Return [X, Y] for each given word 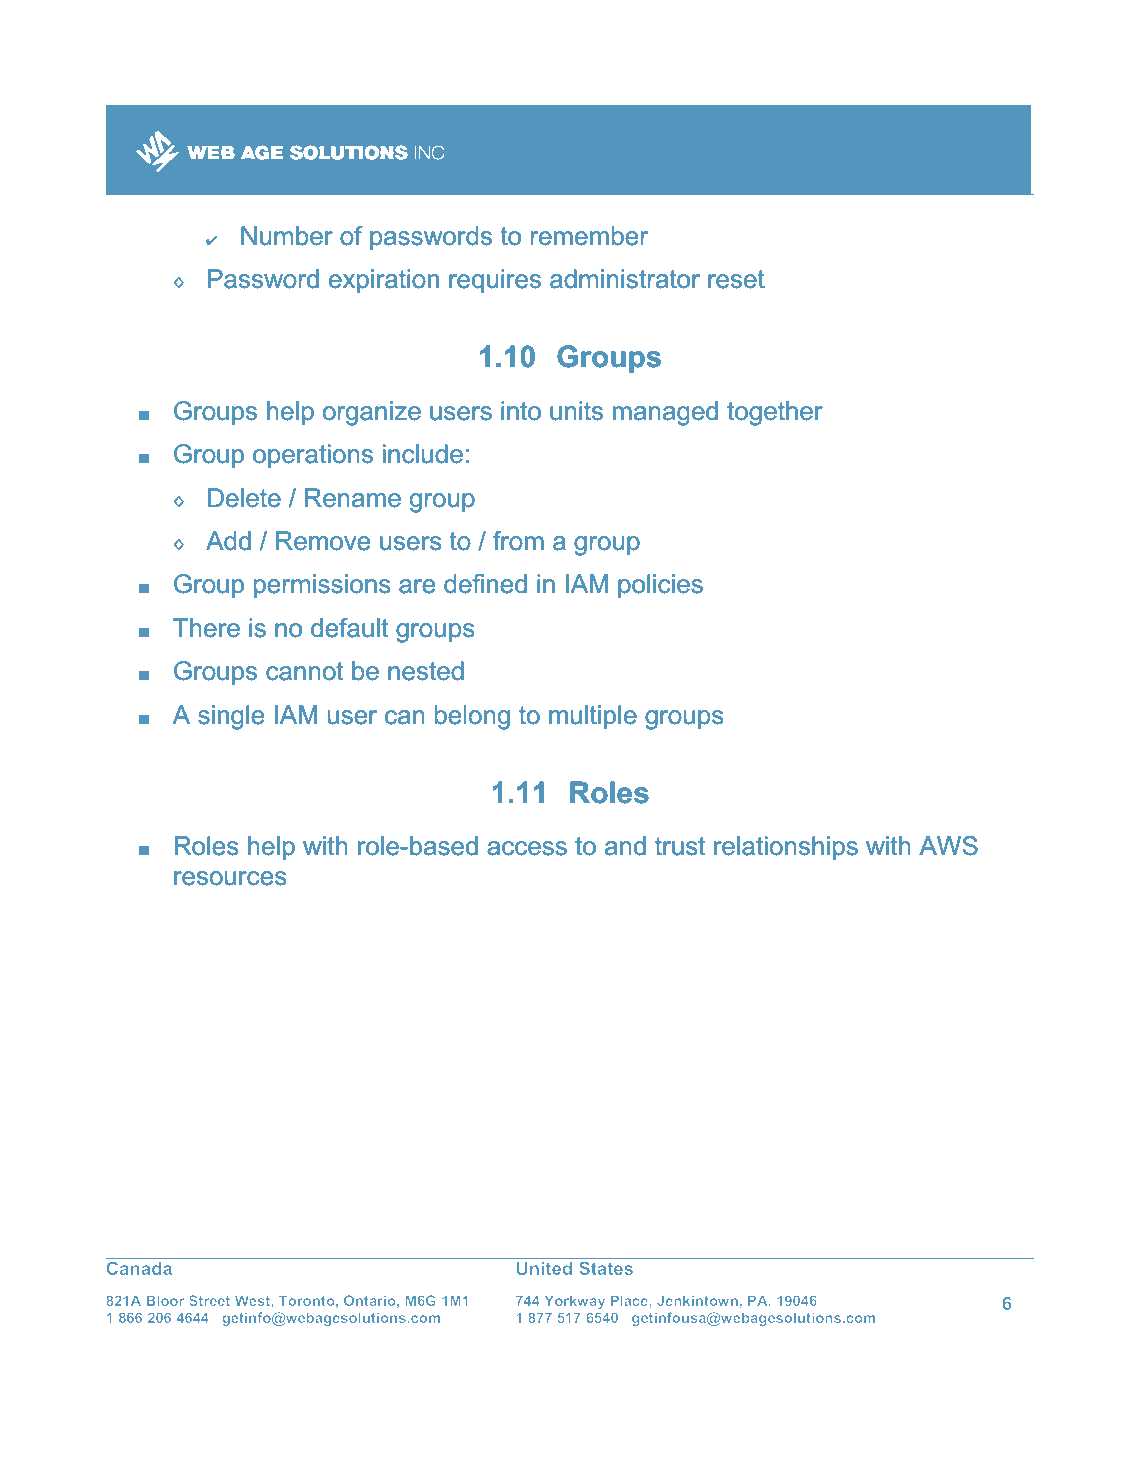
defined [485, 584]
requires [495, 281]
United [544, 1268]
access [527, 848]
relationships [786, 848]
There [206, 628]
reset [736, 279]
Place [630, 1300]
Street [209, 1300]
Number [287, 236]
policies [660, 586]
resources [230, 878]
